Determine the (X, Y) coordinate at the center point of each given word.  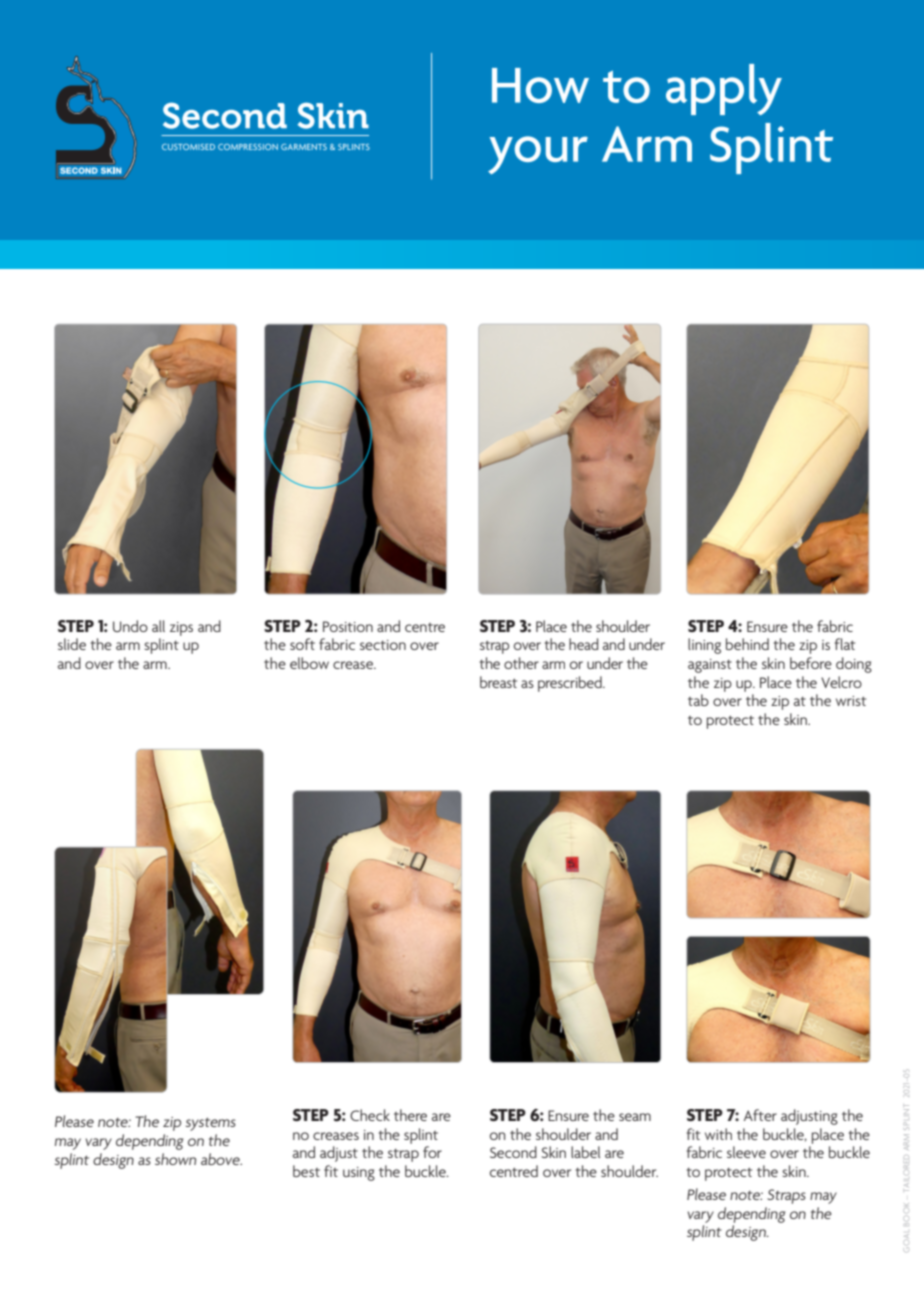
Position (348, 626)
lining (704, 646)
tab (698, 700)
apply (724, 89)
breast (498, 682)
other (521, 663)
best (306, 1171)
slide (72, 644)
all (158, 626)
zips (181, 629)
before (811, 663)
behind (747, 644)
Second (513, 1152)
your (538, 155)
